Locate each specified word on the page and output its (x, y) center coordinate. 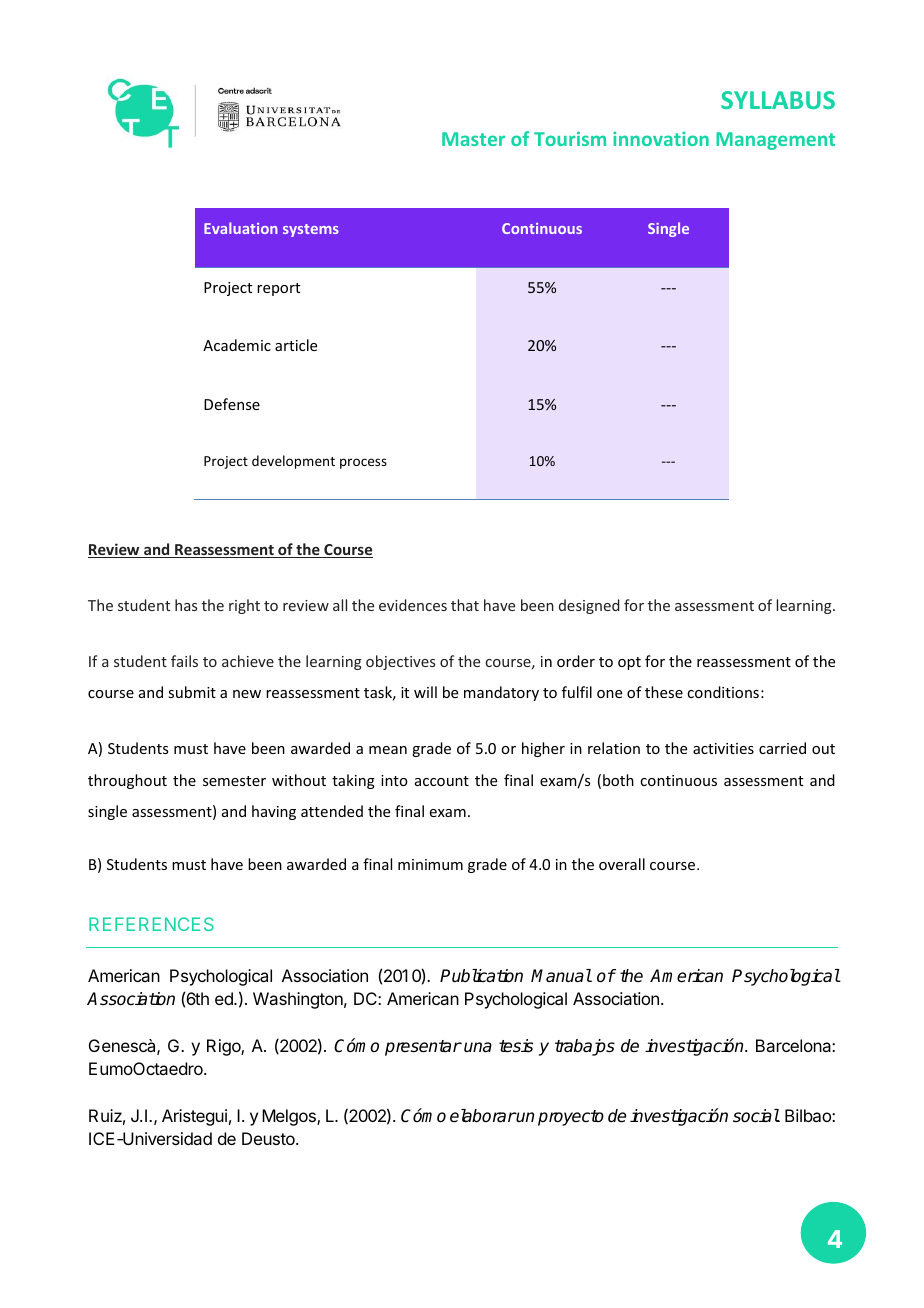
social (756, 1116)
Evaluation (241, 228)
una (478, 1047)
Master (473, 139)
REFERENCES (151, 924)
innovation (661, 138)
